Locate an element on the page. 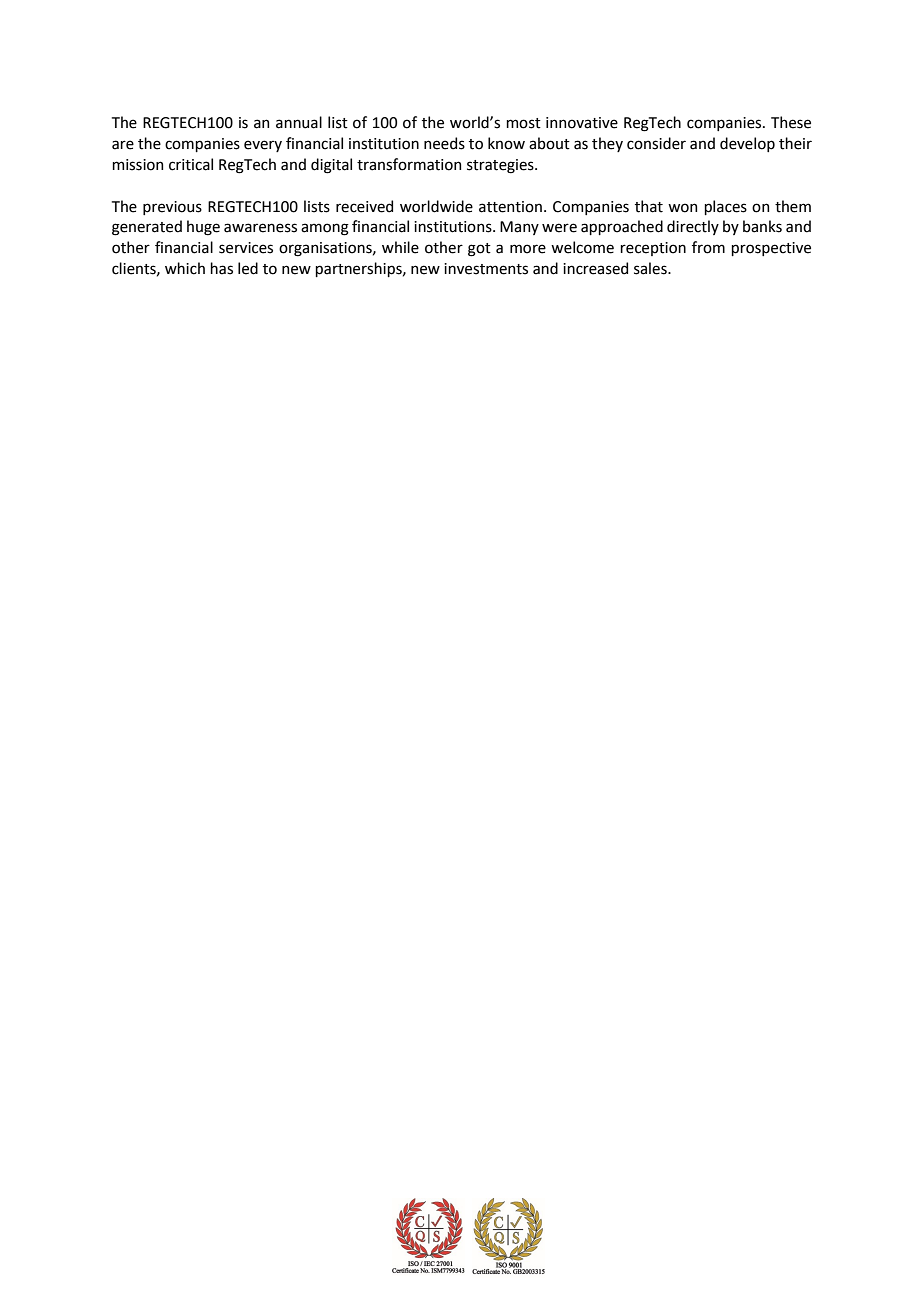 The width and height of the document is (924, 1308). huge is located at coordinates (203, 228).
